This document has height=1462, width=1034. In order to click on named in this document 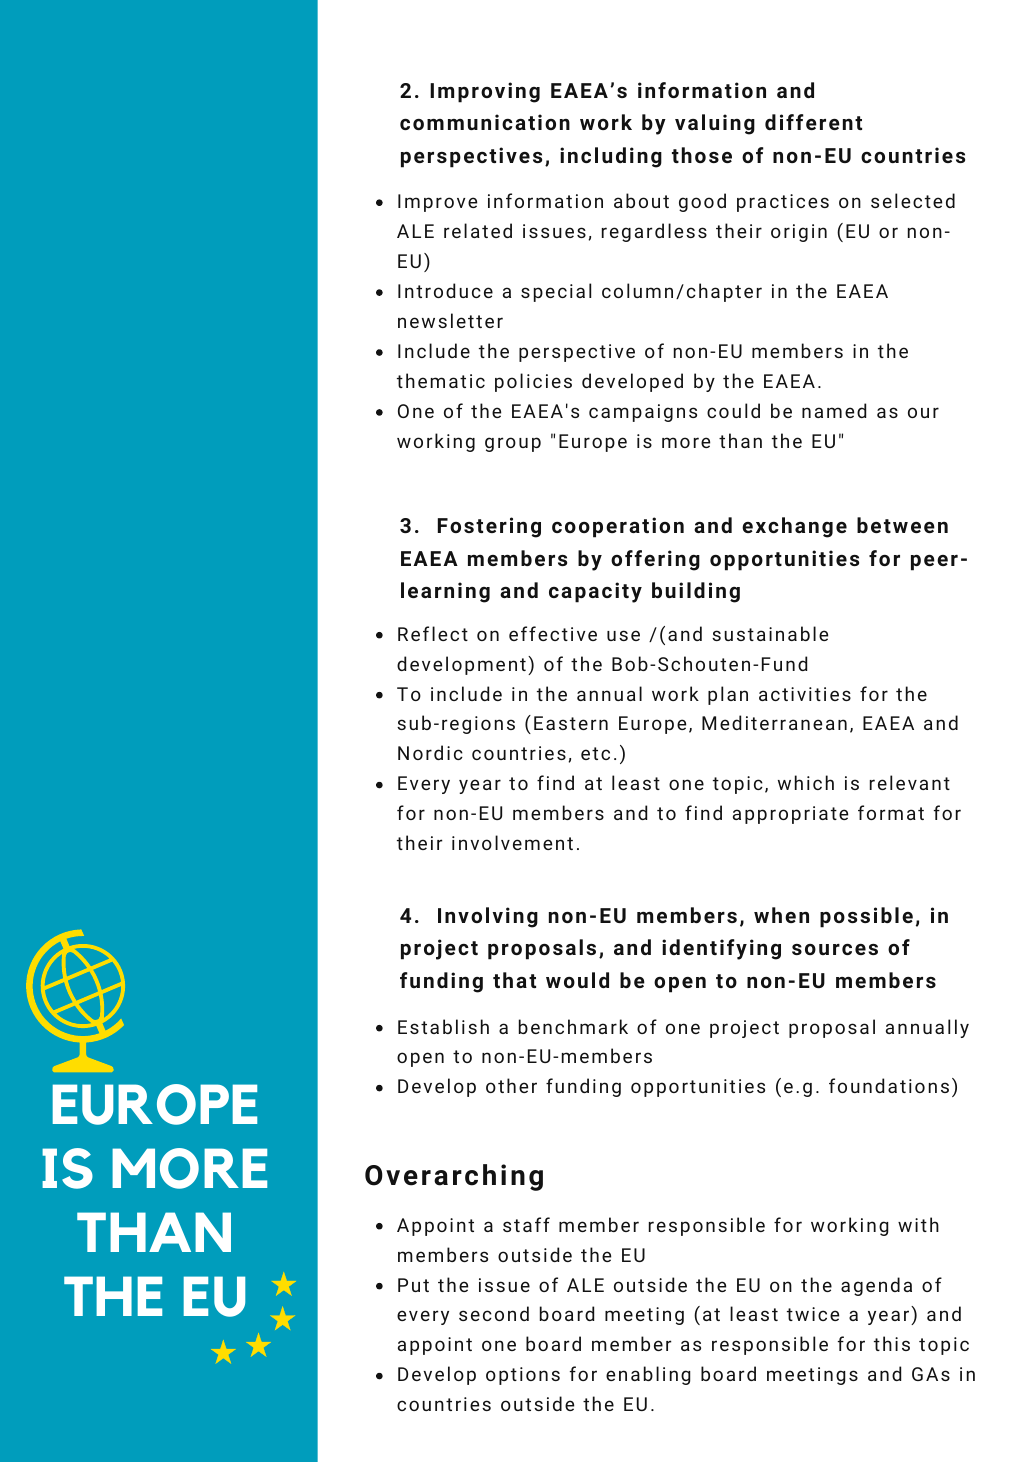, I will do `click(834, 410)`.
